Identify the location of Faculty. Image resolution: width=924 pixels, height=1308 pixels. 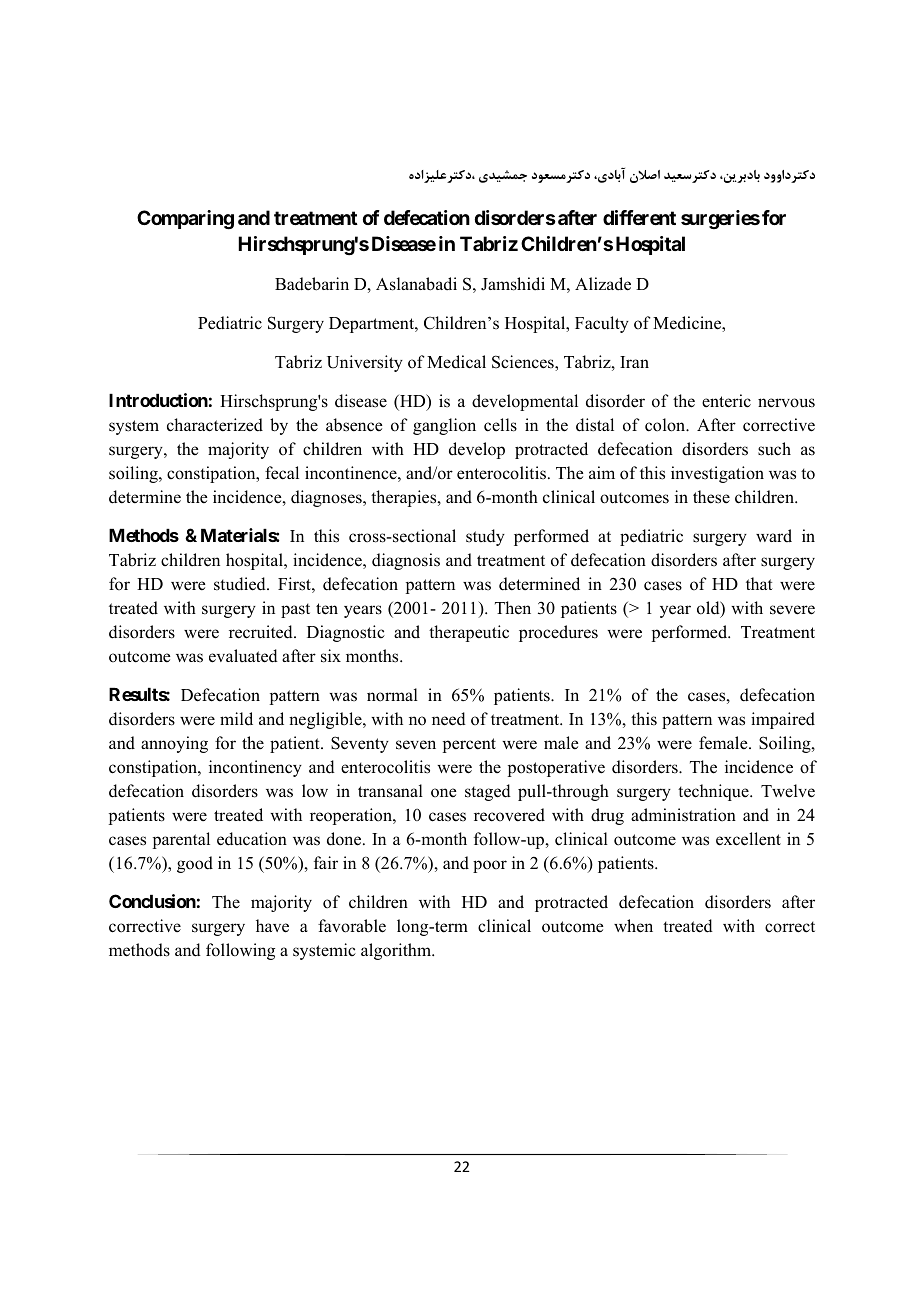
(602, 324).
